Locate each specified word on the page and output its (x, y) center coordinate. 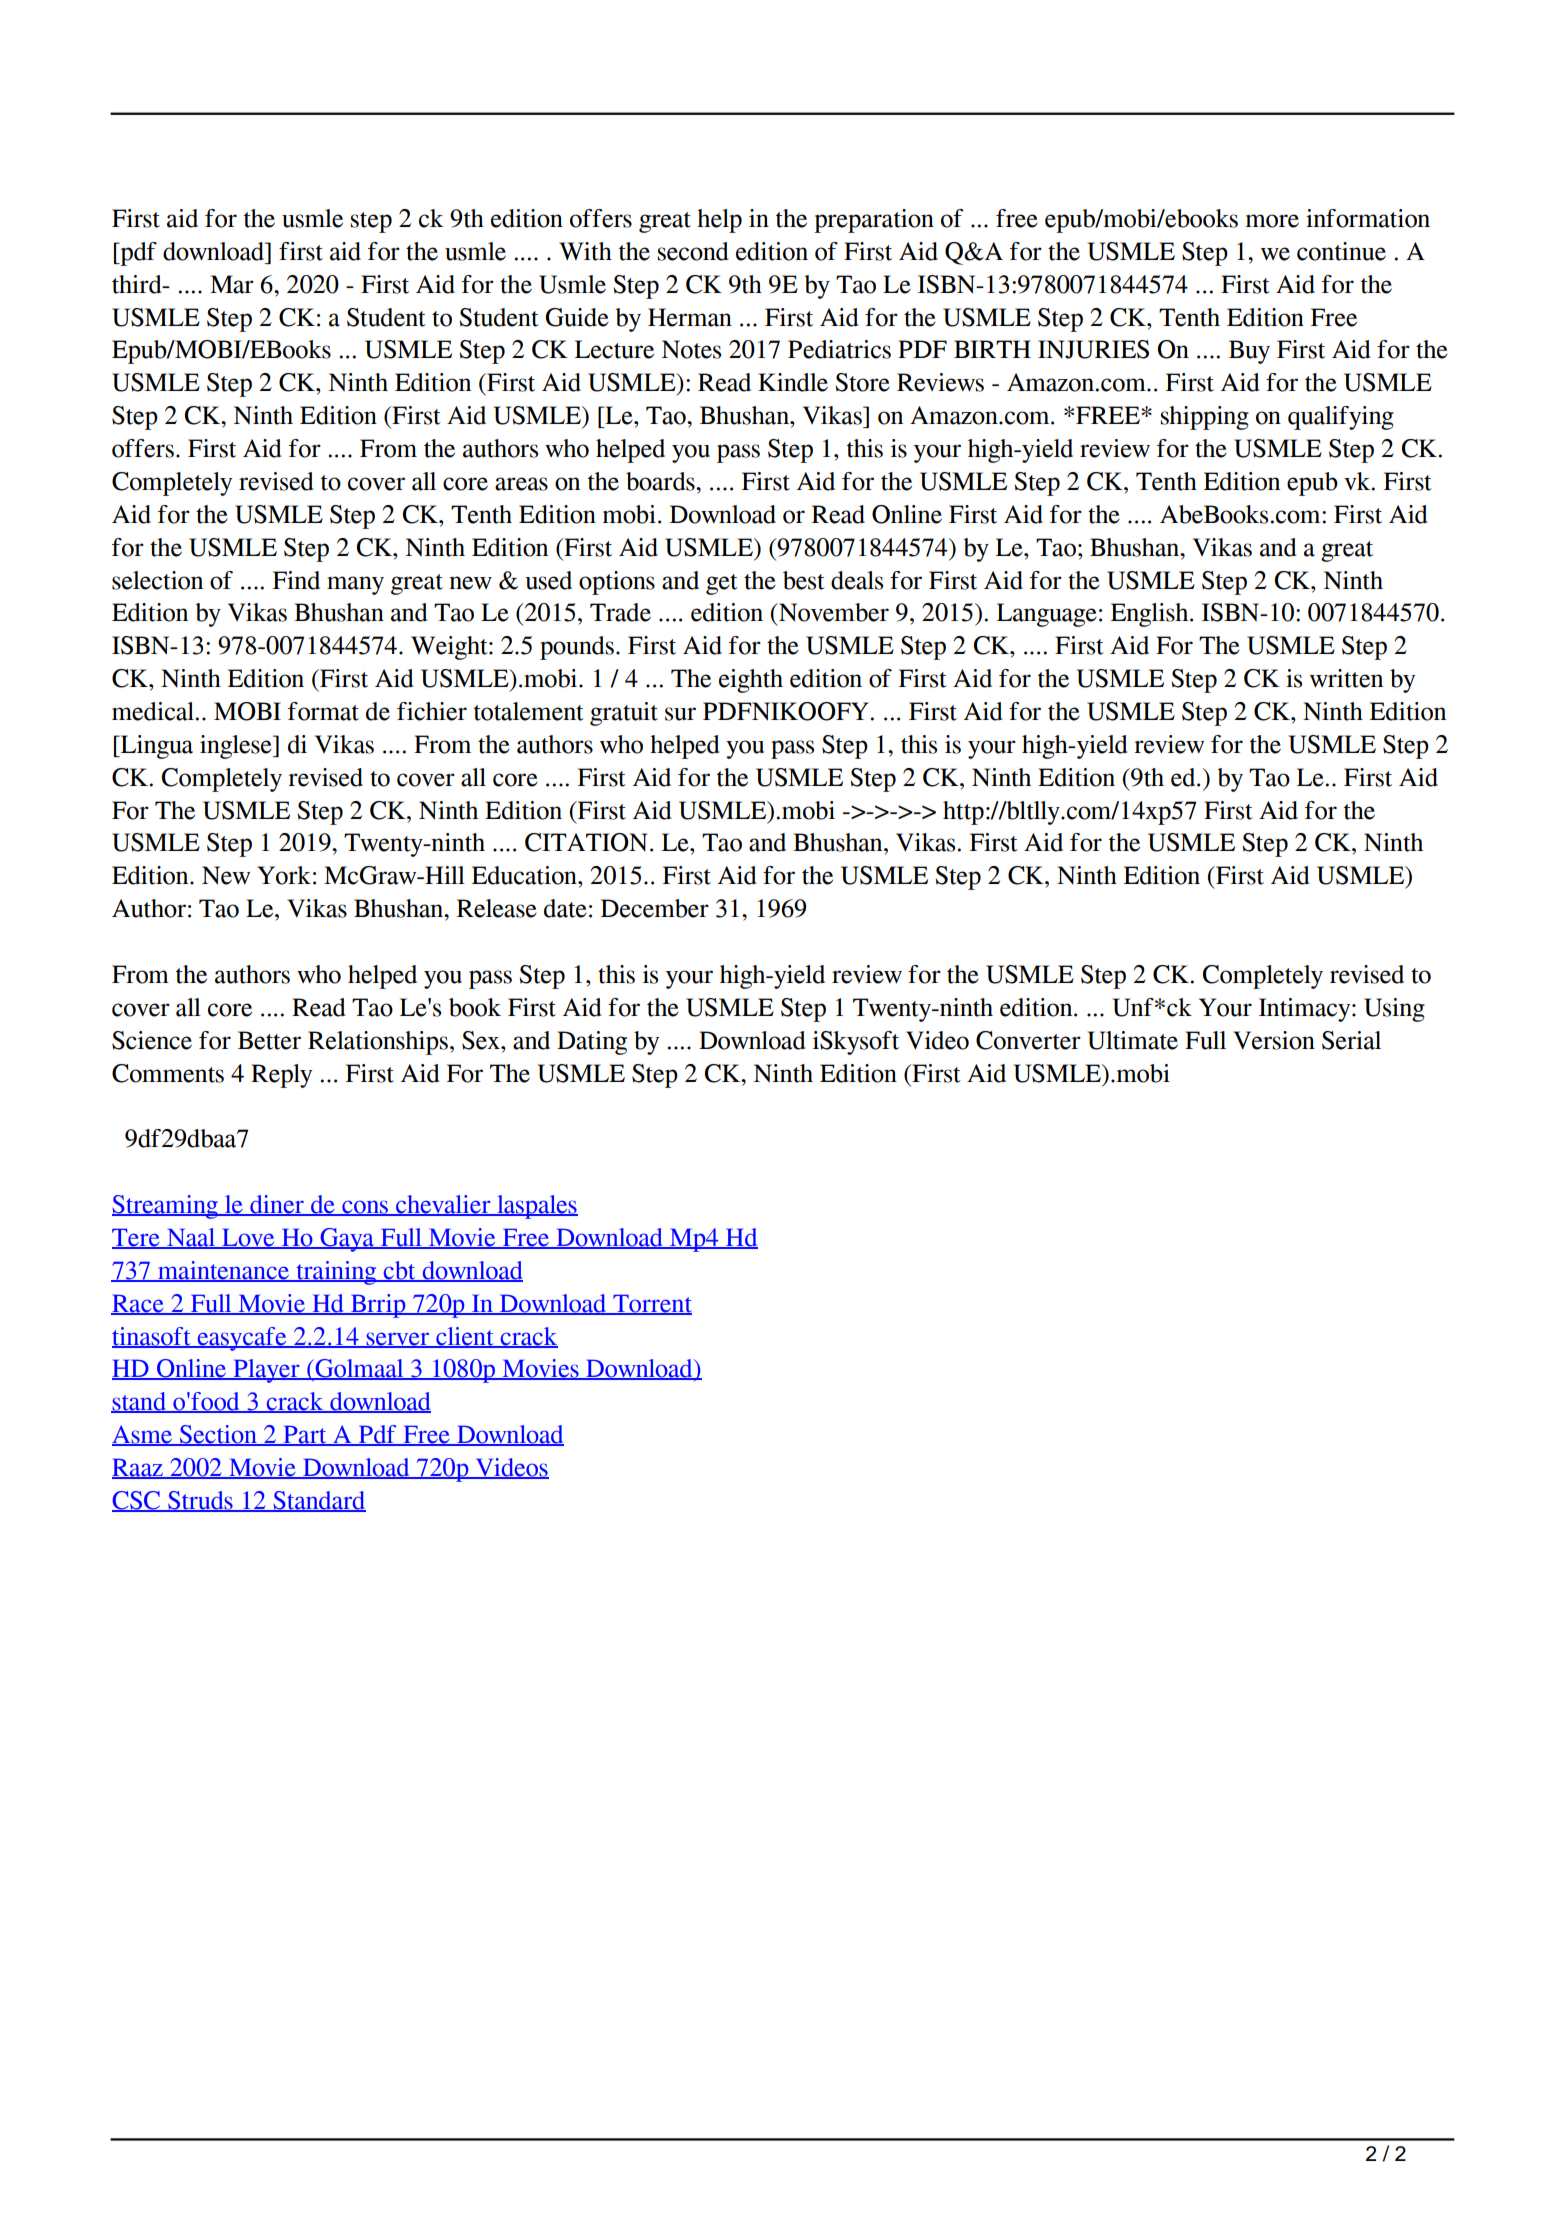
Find (296, 580)
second (693, 251)
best (804, 580)
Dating (592, 1043)
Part (305, 1435)
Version (1274, 1040)
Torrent (651, 1304)
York (284, 875)
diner (277, 1205)
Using (1394, 1010)
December (655, 908)
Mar (232, 284)
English (1151, 615)
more (1272, 221)
